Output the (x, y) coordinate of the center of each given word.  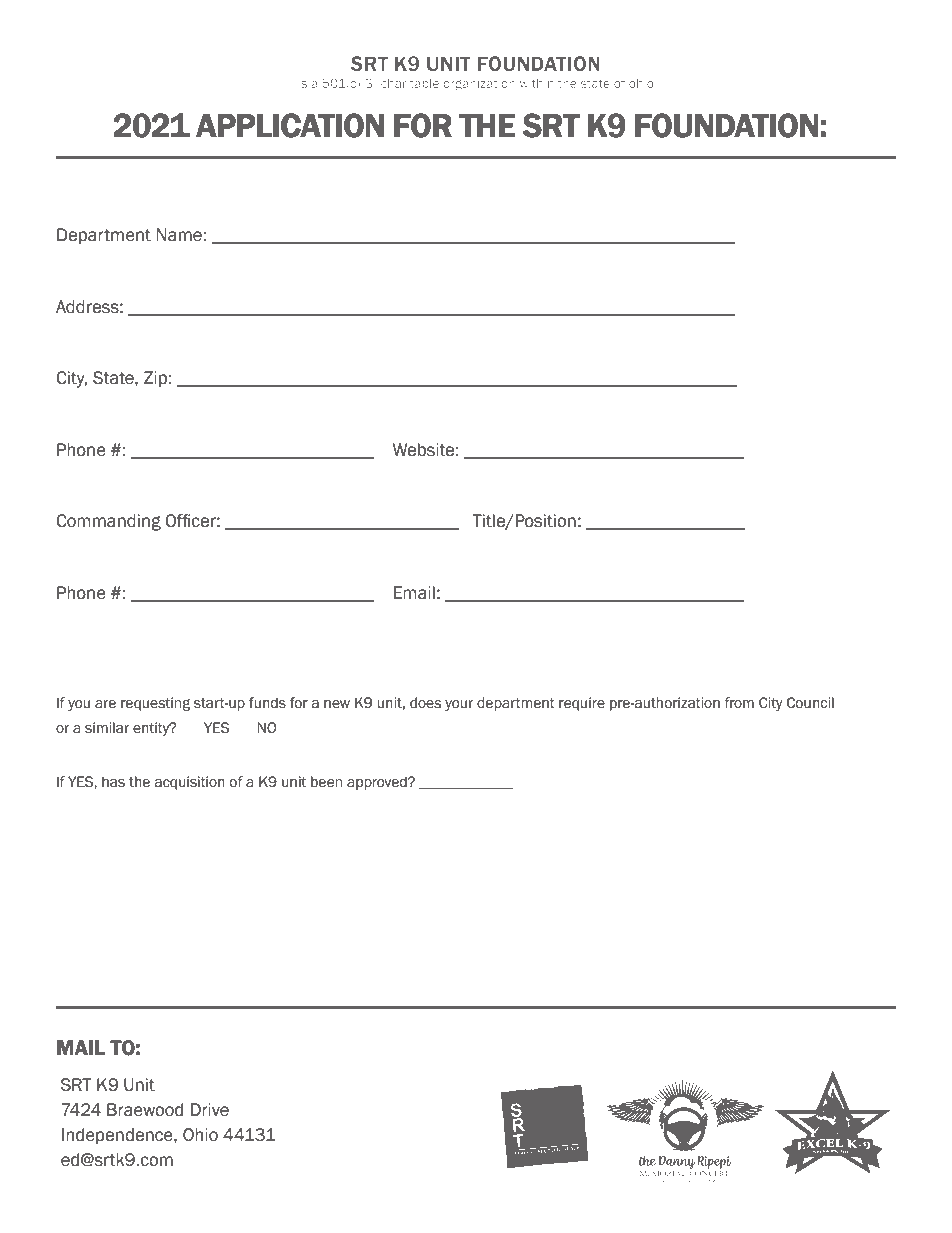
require (582, 704)
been (326, 782)
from (739, 703)
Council (810, 703)
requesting (155, 704)
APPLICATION (290, 125)
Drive (209, 1110)
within (537, 83)
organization (479, 85)
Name (179, 235)
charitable (410, 83)
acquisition (189, 783)
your (459, 705)
